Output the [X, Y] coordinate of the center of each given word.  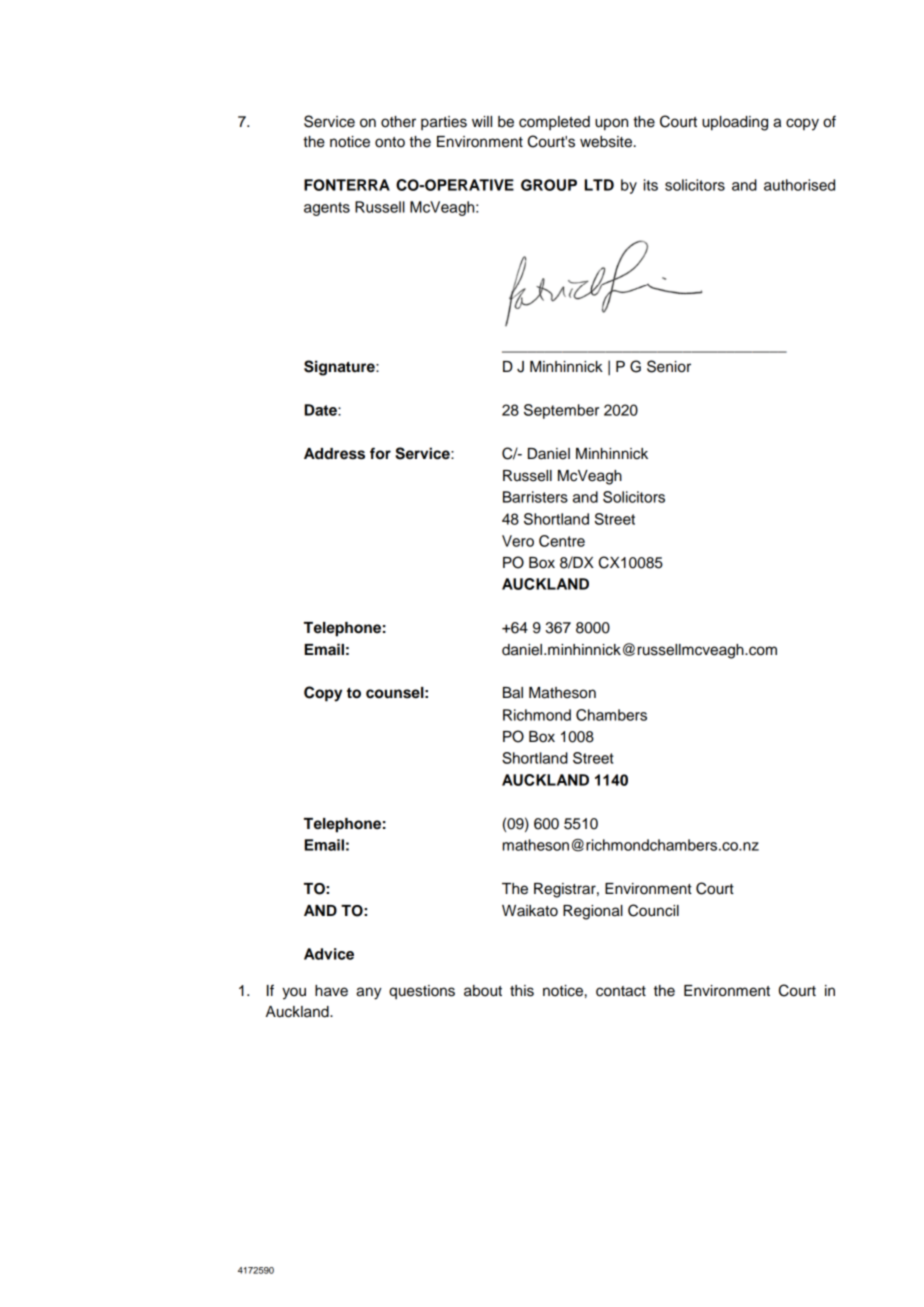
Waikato [530, 911]
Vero [518, 541]
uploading [735, 123]
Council [653, 910]
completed [554, 123]
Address [334, 454]
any [369, 993]
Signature [340, 368]
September [561, 411]
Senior [669, 366]
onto [390, 142]
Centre [562, 541]
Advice [329, 954]
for [380, 453]
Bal [513, 693]
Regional [593, 912]
